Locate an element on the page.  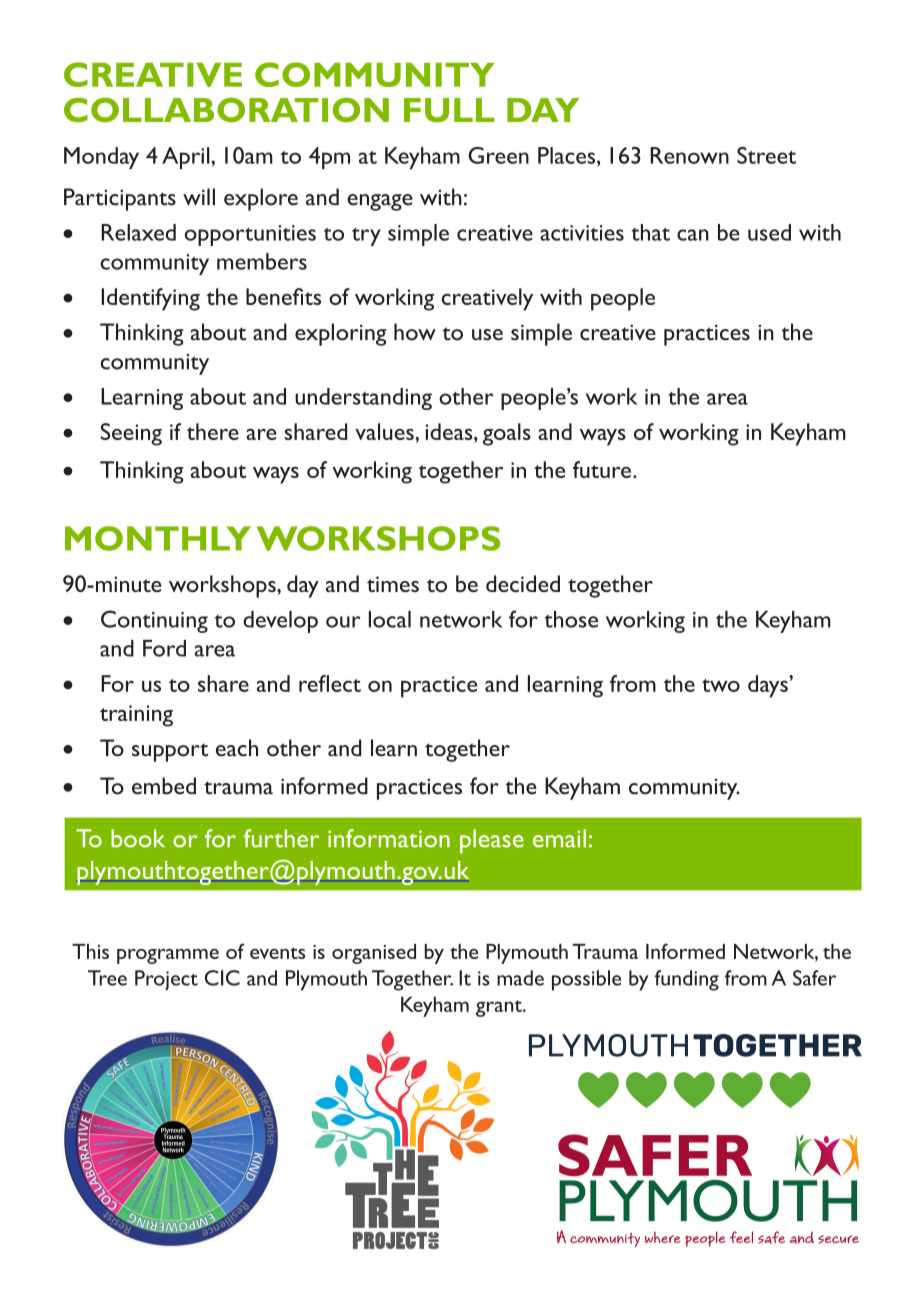
feel is located at coordinates (741, 1237).
